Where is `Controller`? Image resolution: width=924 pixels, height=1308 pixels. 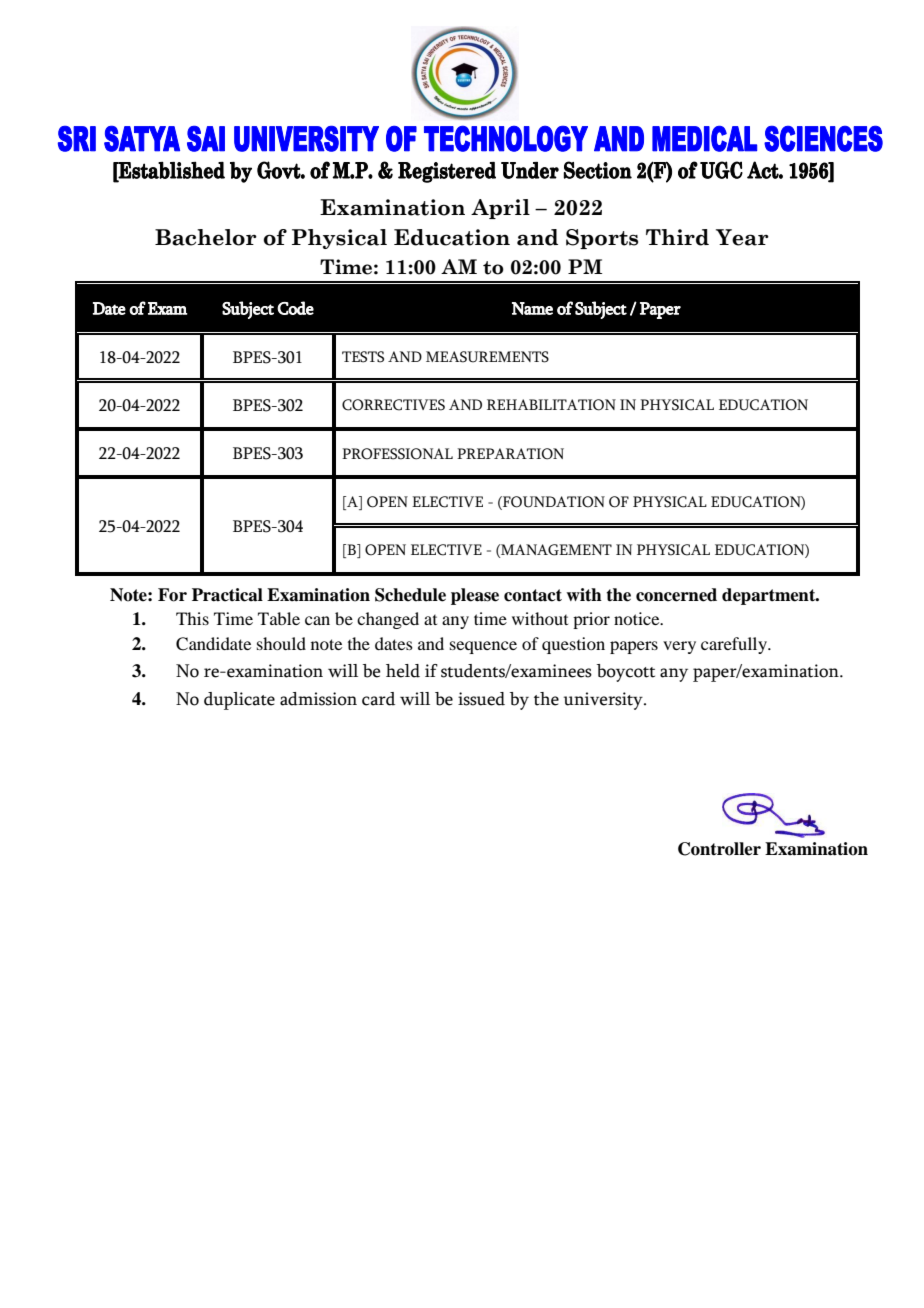 Controller is located at coordinates (719, 849).
